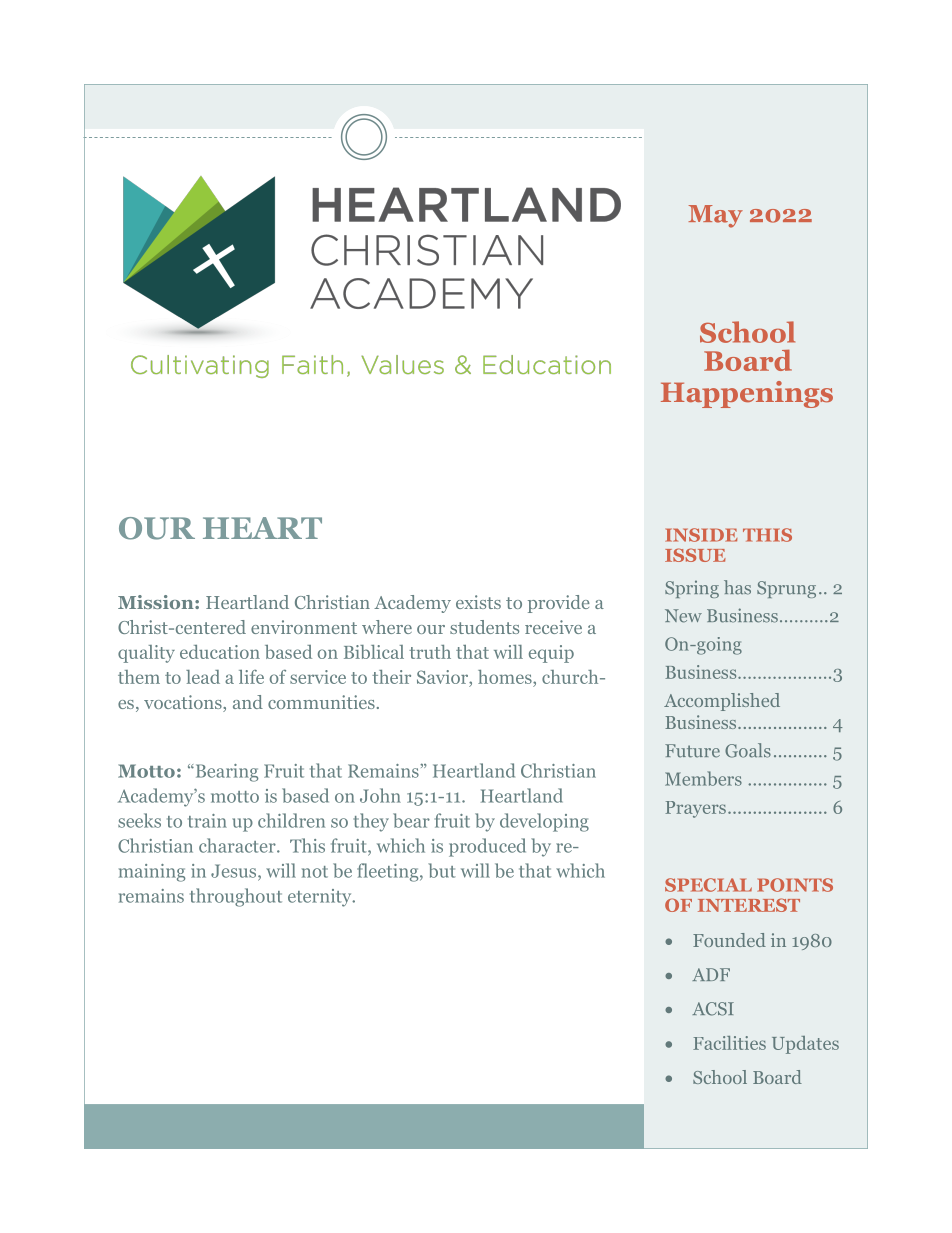 This page has width=952, height=1233. I want to click on but, so click(441, 870).
